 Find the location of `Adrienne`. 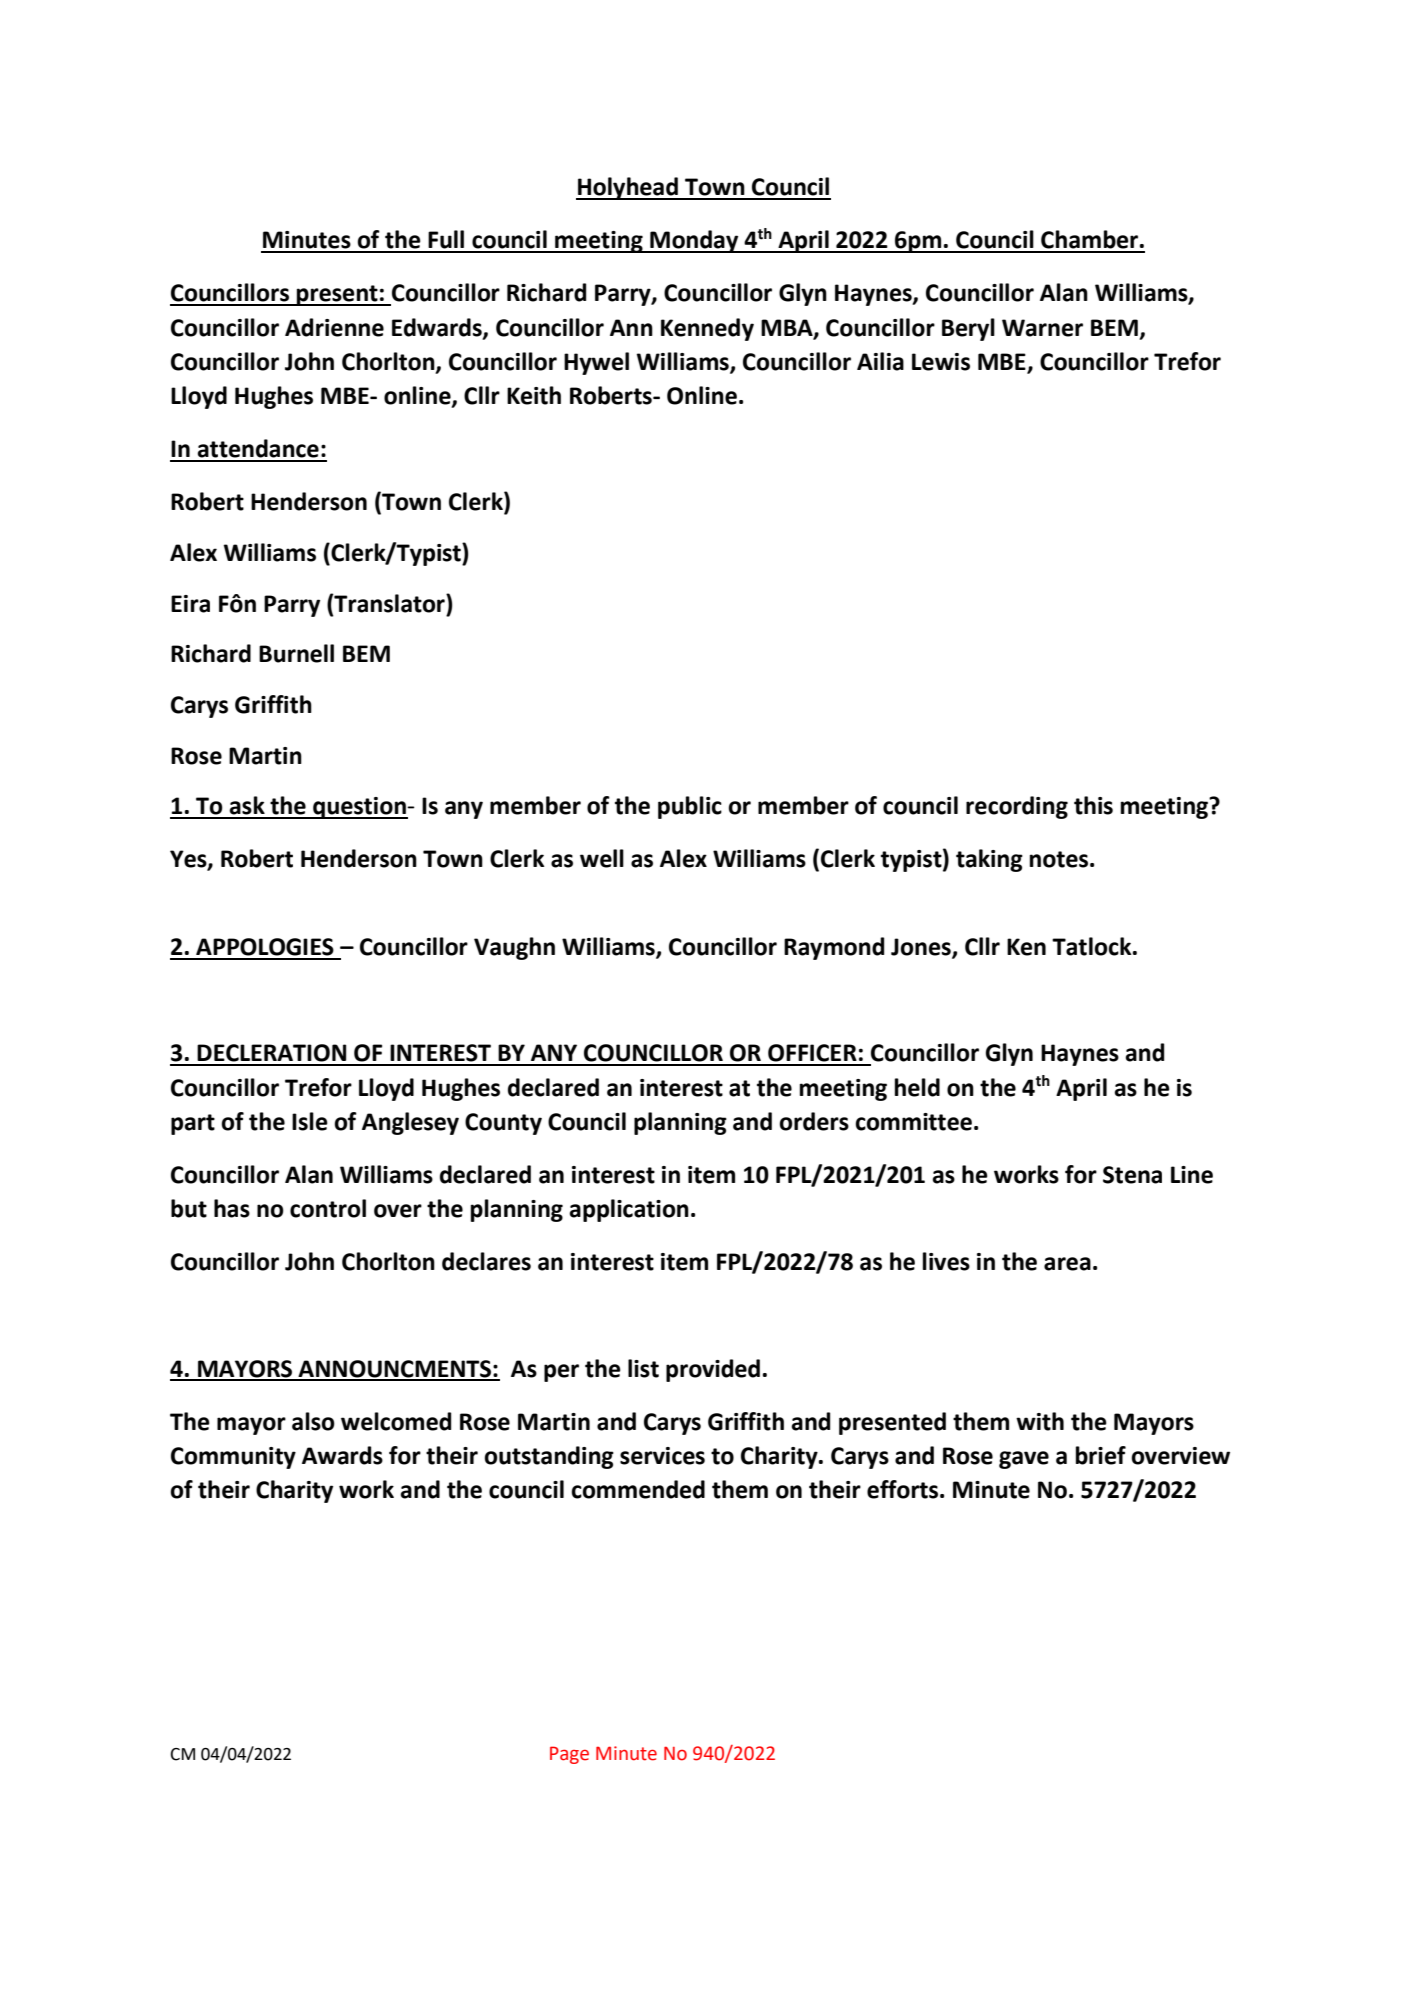

Adrienne is located at coordinates (334, 327).
